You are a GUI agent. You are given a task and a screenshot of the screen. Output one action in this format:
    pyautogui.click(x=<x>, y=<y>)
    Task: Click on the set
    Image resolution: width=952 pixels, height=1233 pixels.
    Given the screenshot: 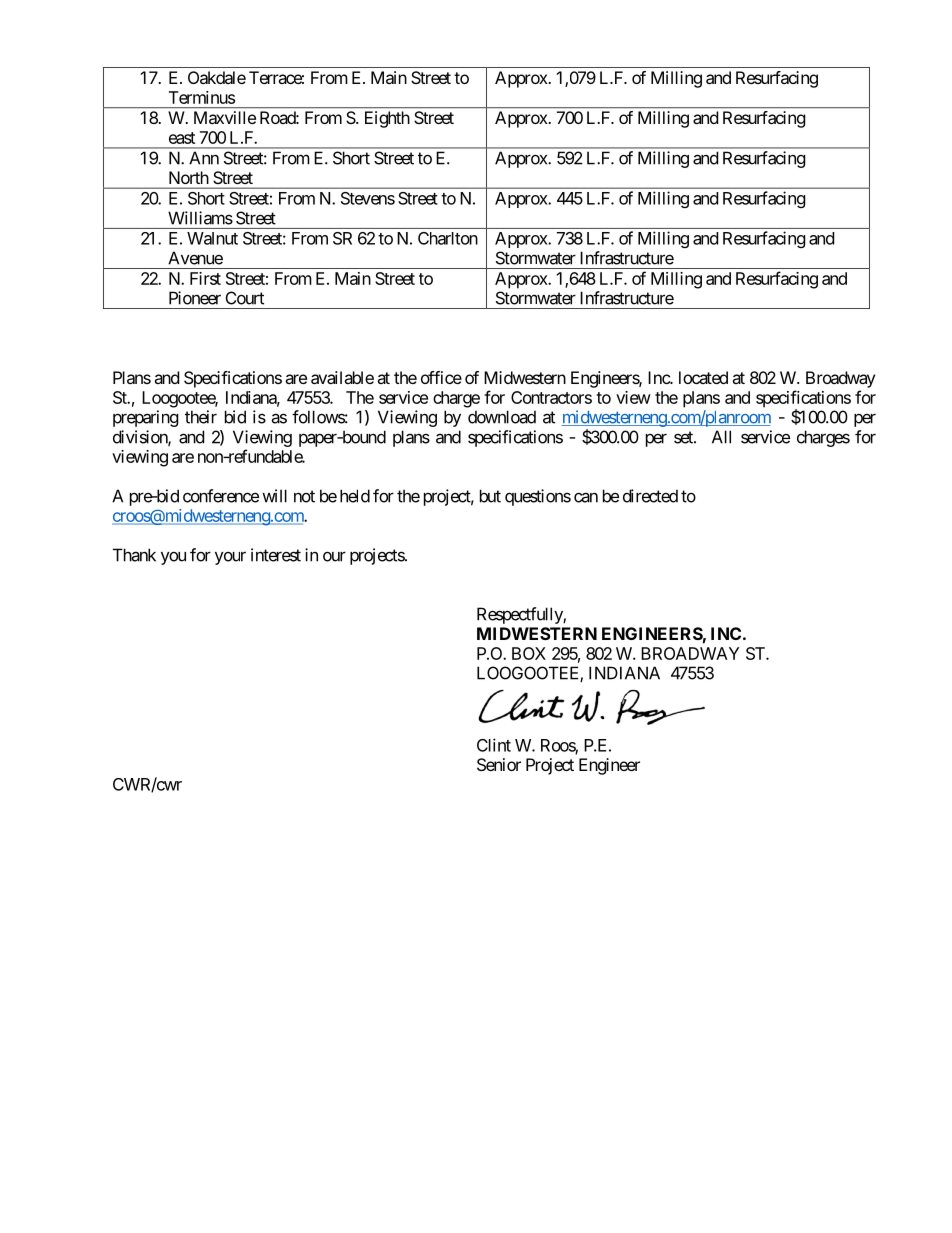 What is the action you would take?
    pyautogui.click(x=684, y=437)
